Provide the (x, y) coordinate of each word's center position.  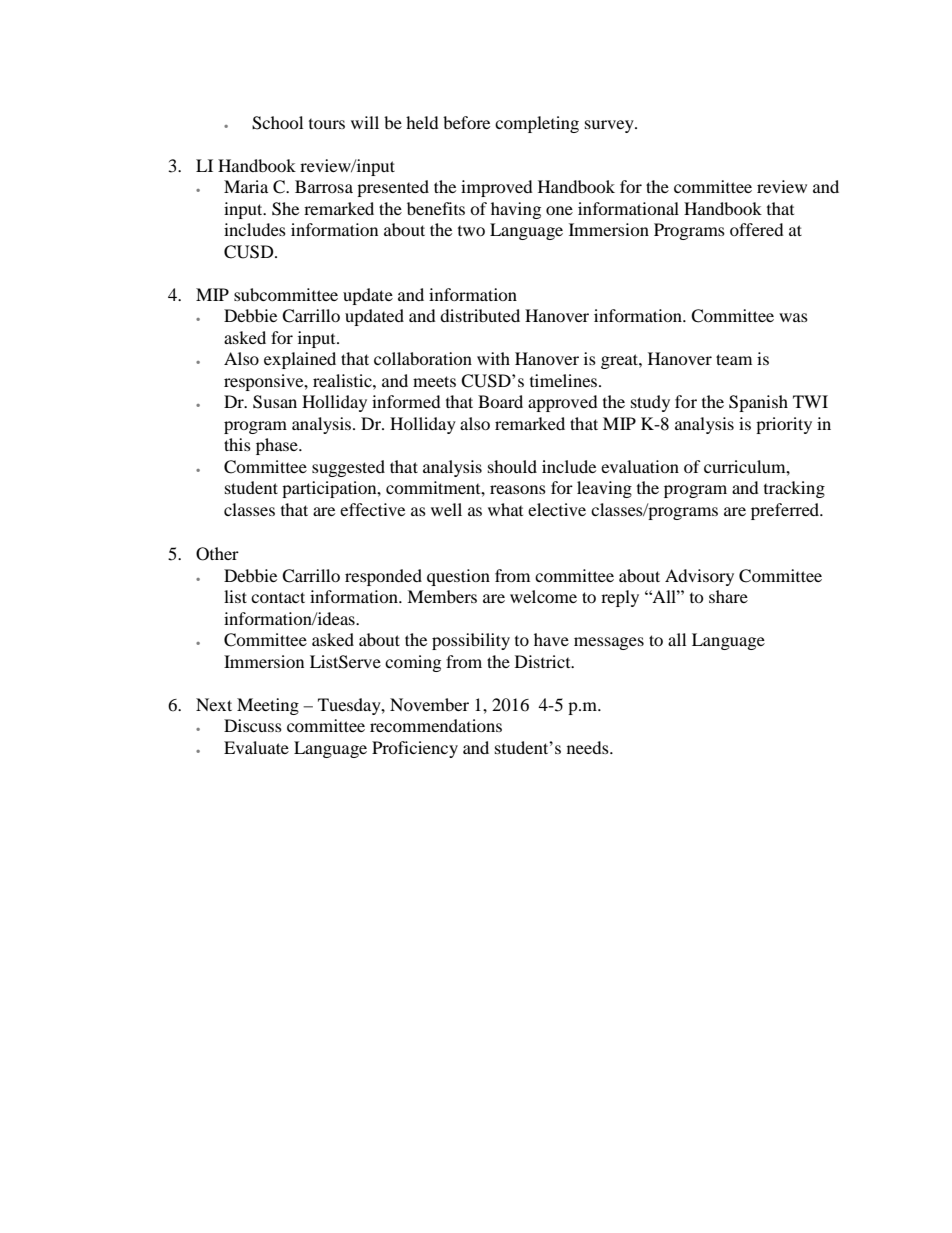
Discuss (253, 725)
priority (784, 425)
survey (610, 126)
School (277, 123)
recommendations (436, 725)
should (512, 466)
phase (278, 446)
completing (537, 124)
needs (589, 747)
